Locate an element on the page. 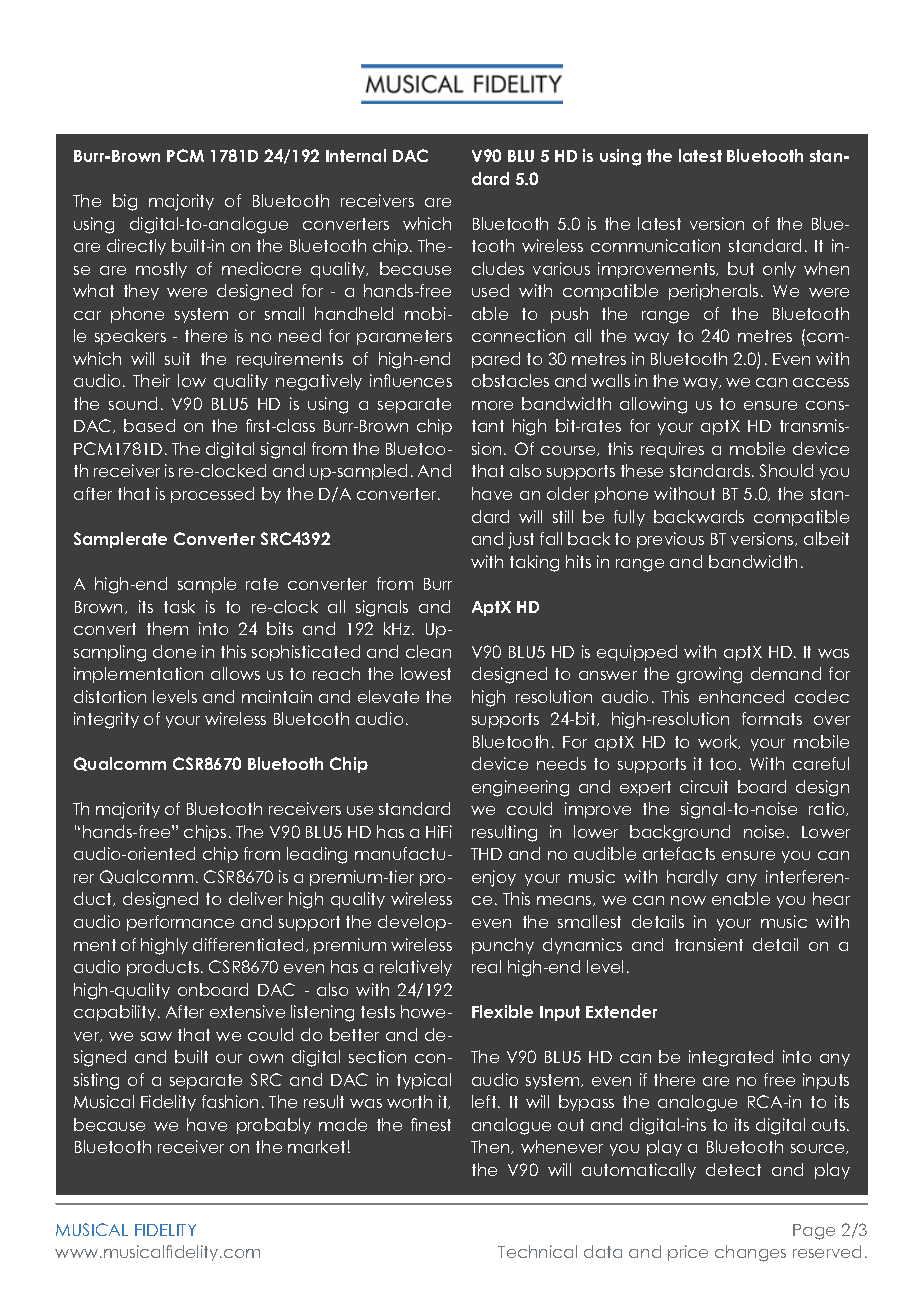 This page has width=924, height=1308. Internal is located at coordinates (356, 155).
